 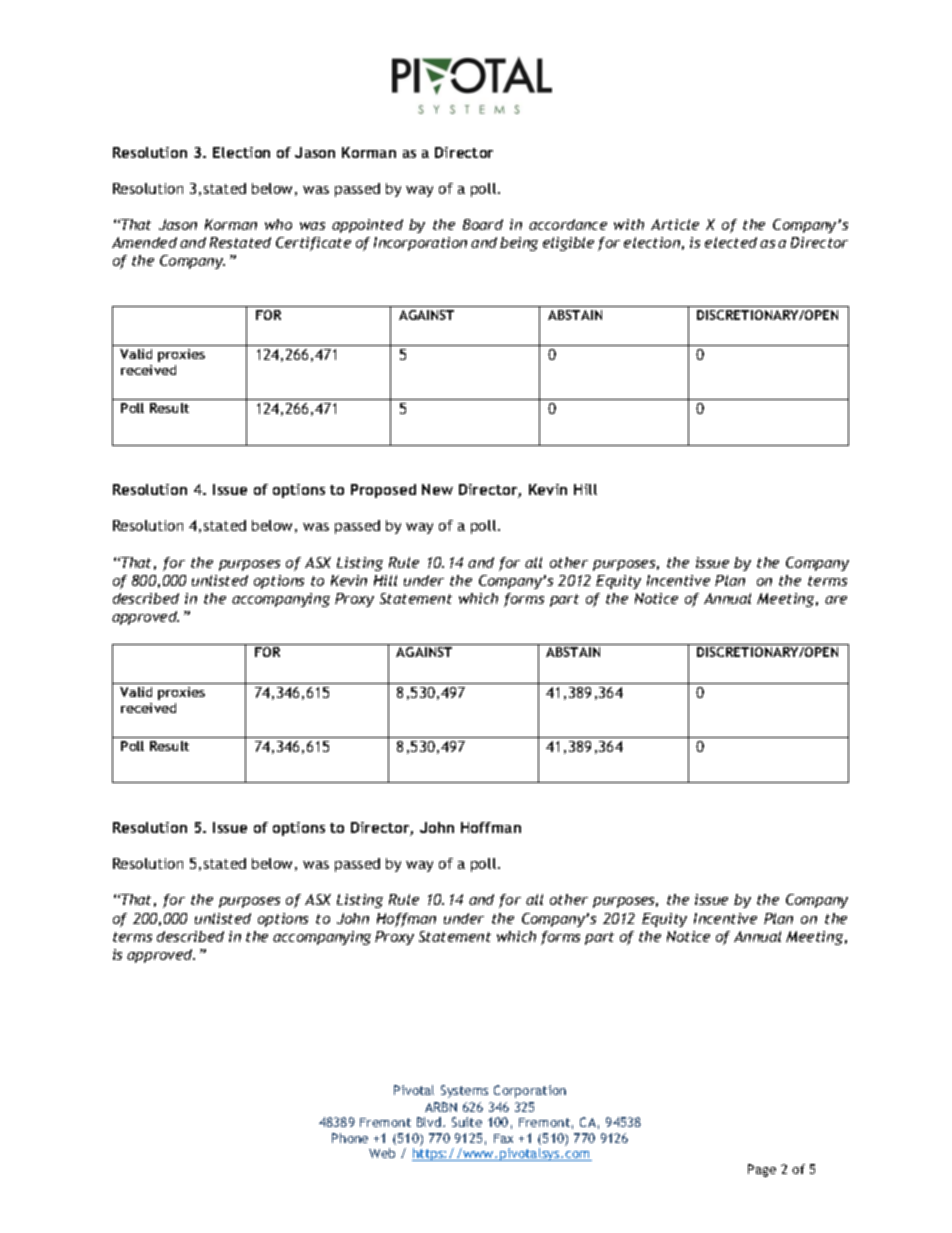 What do you see at coordinates (762, 1170) in the screenshot?
I see `Page` at bounding box center [762, 1170].
